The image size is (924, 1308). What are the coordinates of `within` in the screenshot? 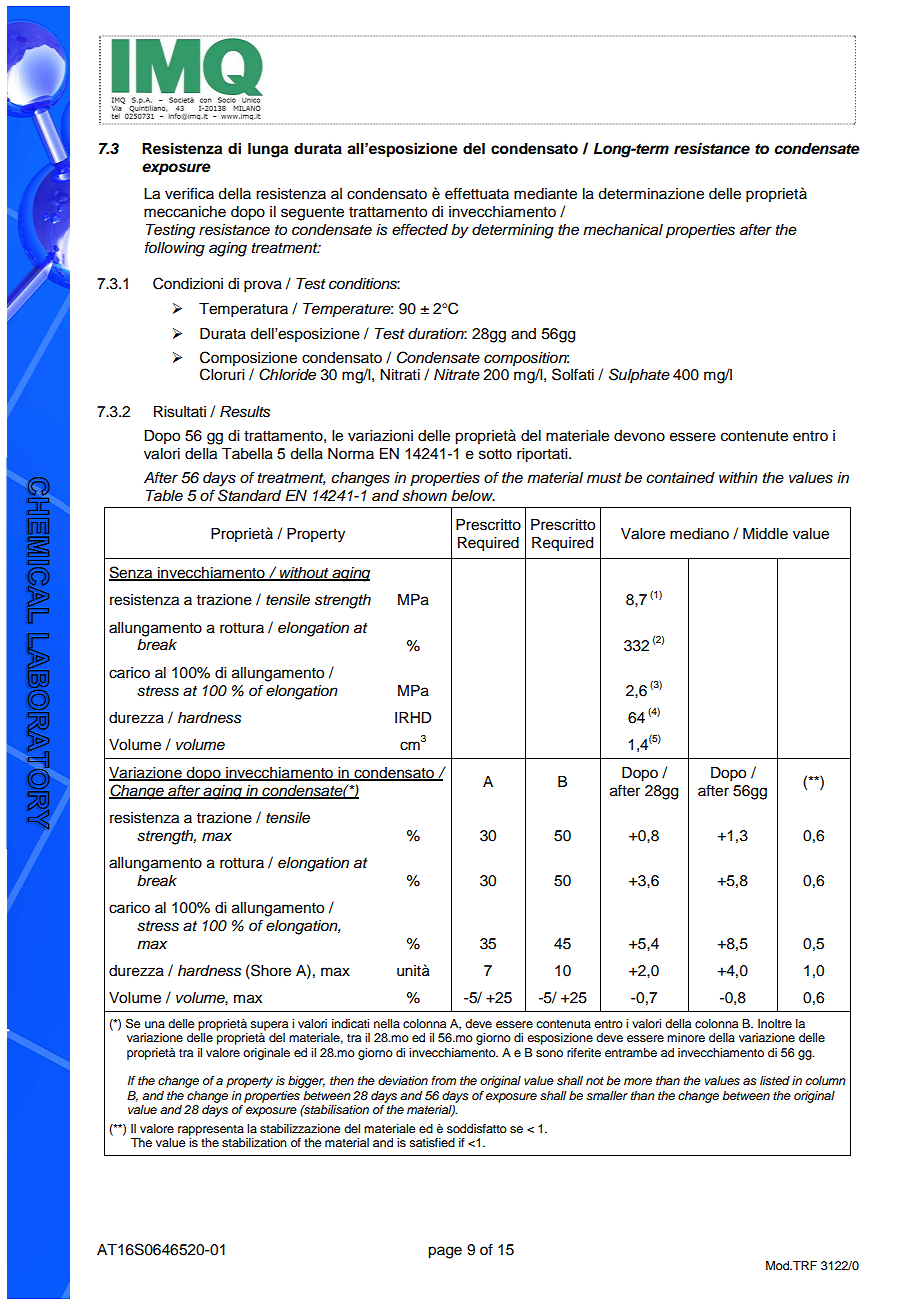 It's located at (738, 477).
